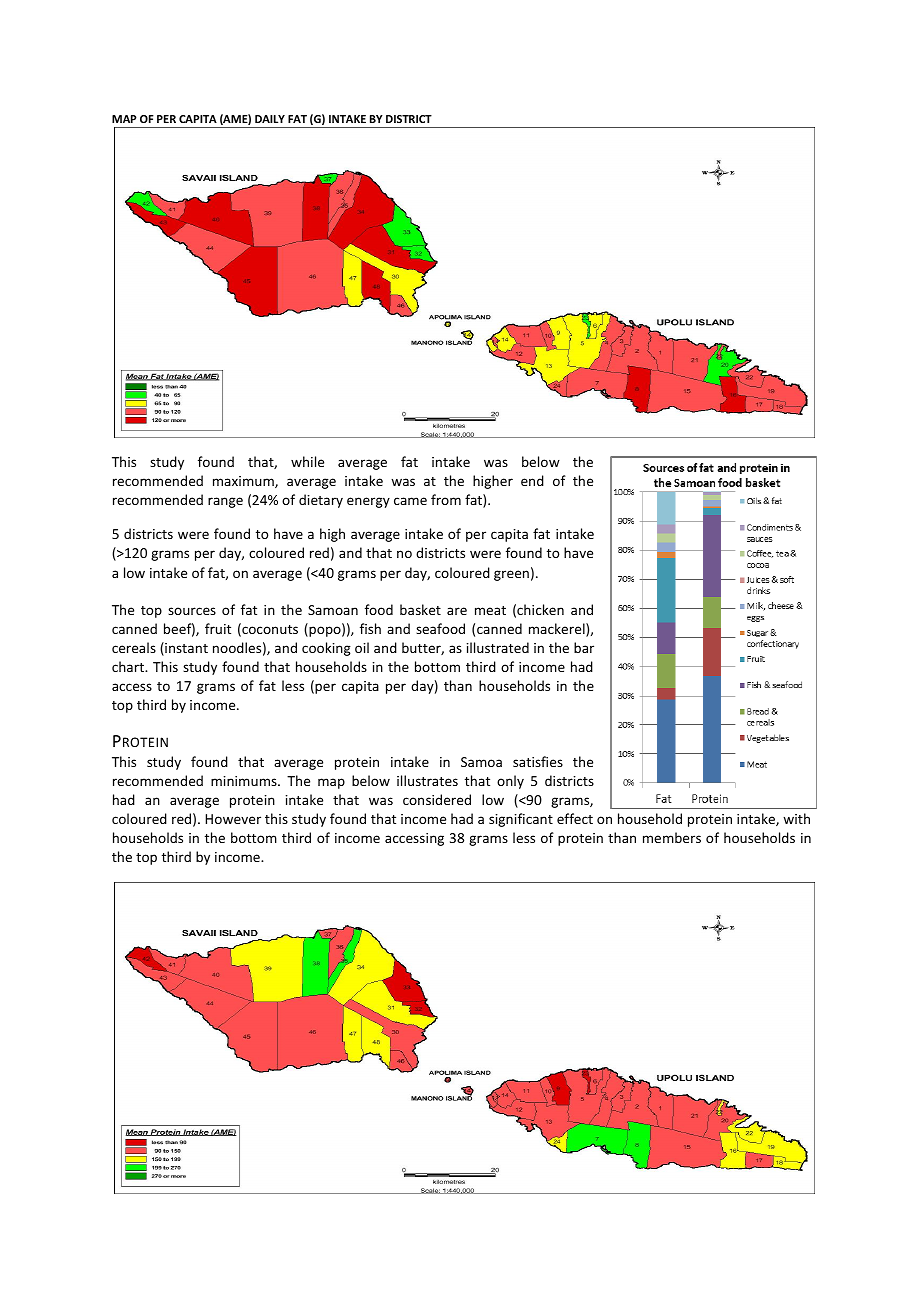 This screenshot has height=1308, width=924. Describe the element at coordinates (270, 119) in the screenshot. I see `DAILY` at that location.
